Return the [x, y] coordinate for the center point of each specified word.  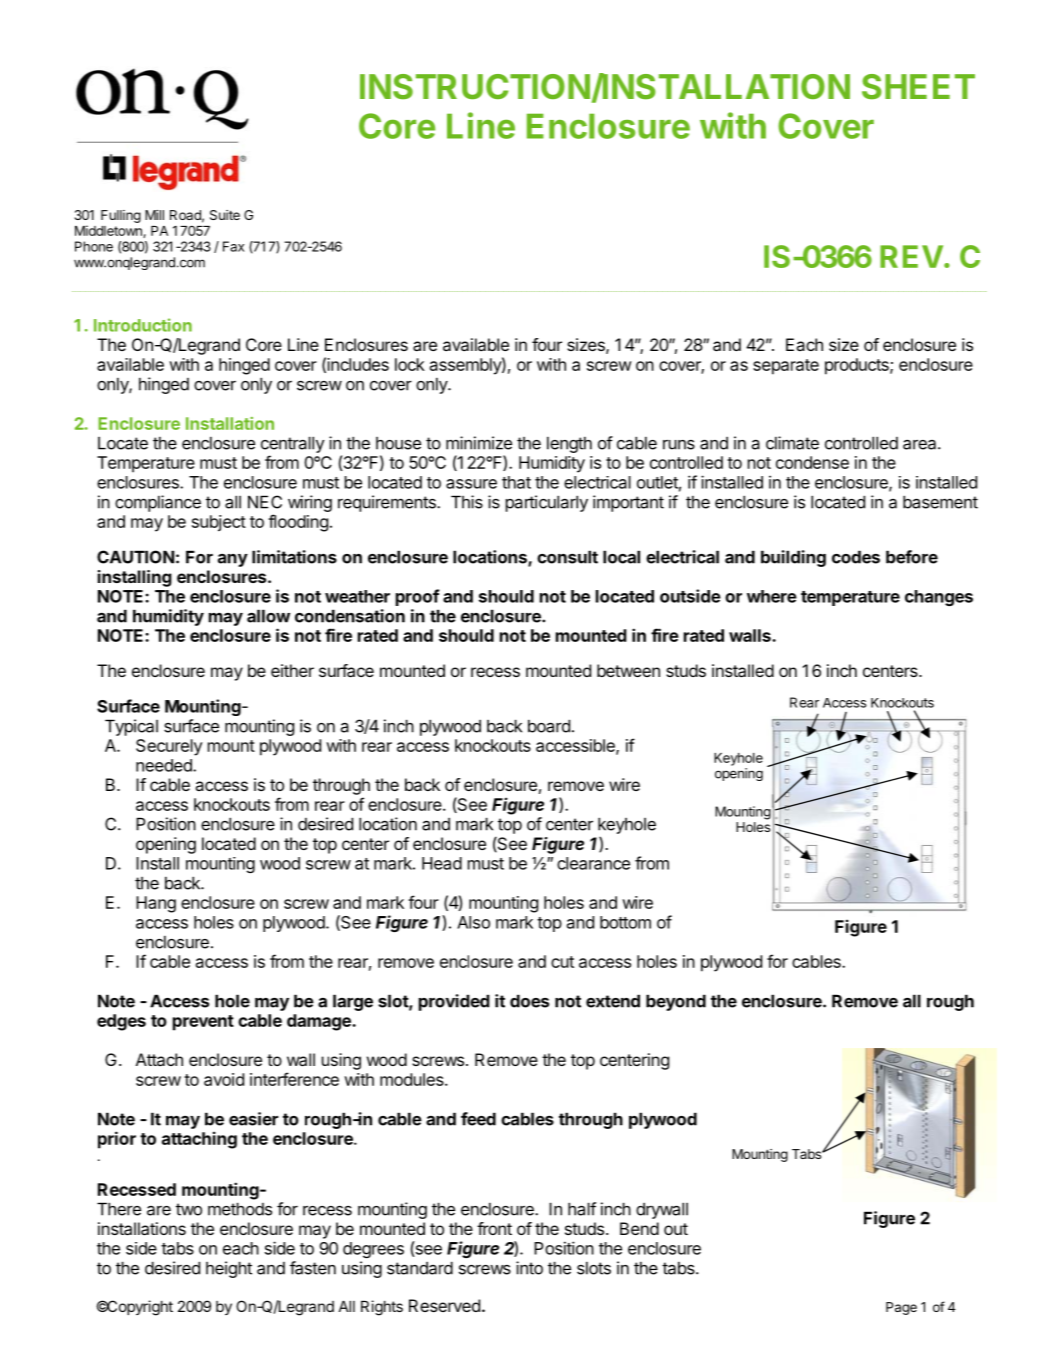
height [229, 1269]
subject [219, 523]
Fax [233, 246]
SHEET [918, 87]
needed [165, 765]
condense [812, 462]
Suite [225, 215]
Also [473, 922]
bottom [625, 922]
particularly [547, 503]
